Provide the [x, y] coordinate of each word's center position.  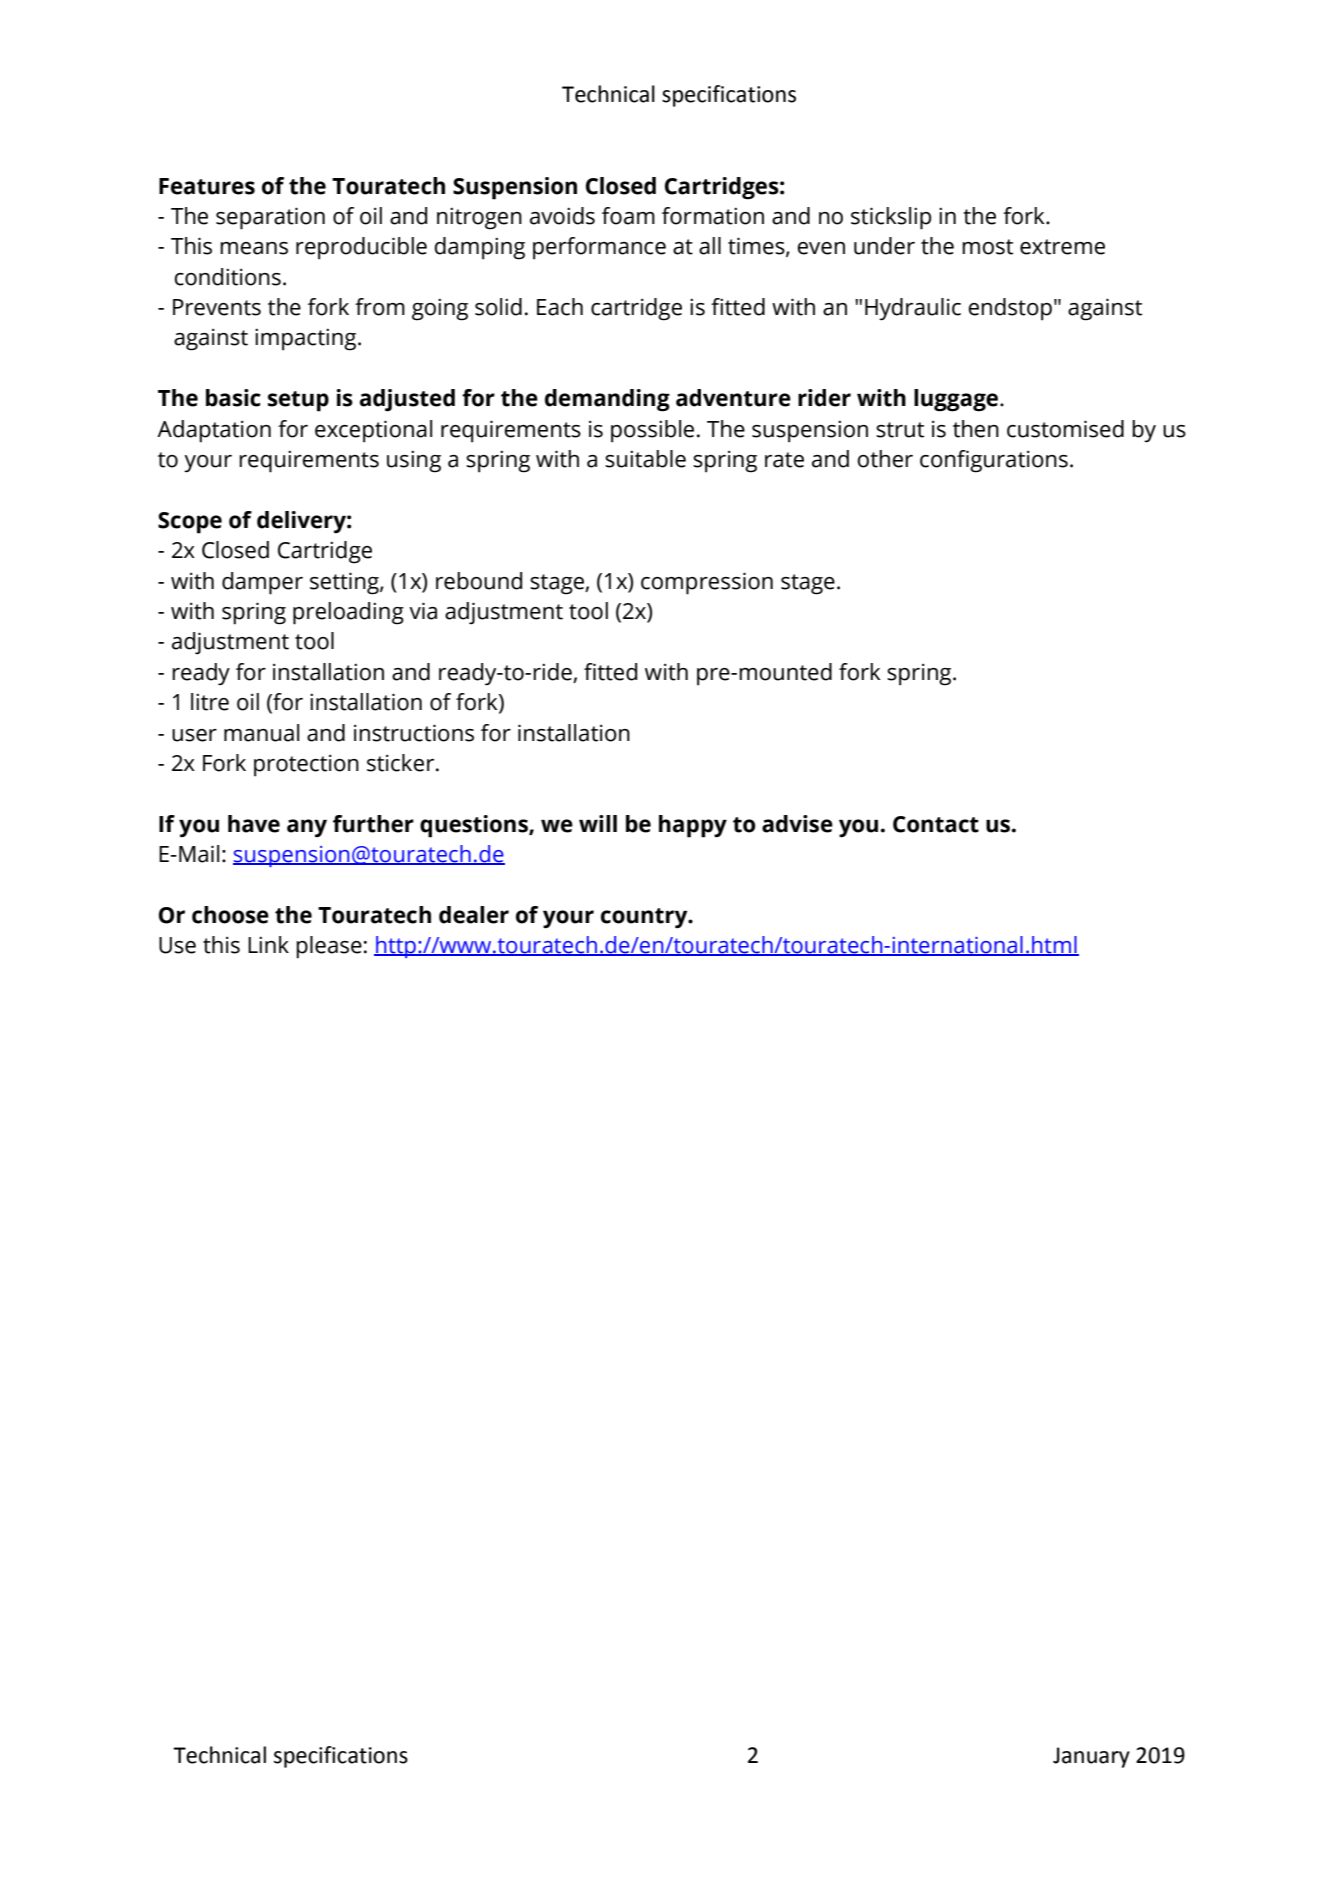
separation [270, 218]
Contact [936, 824]
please [329, 947]
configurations [994, 461]
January [1091, 1757]
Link [268, 944]
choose [230, 915]
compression [707, 583]
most [987, 247]
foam [628, 216]
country [645, 918]
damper [262, 583]
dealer [474, 915]
